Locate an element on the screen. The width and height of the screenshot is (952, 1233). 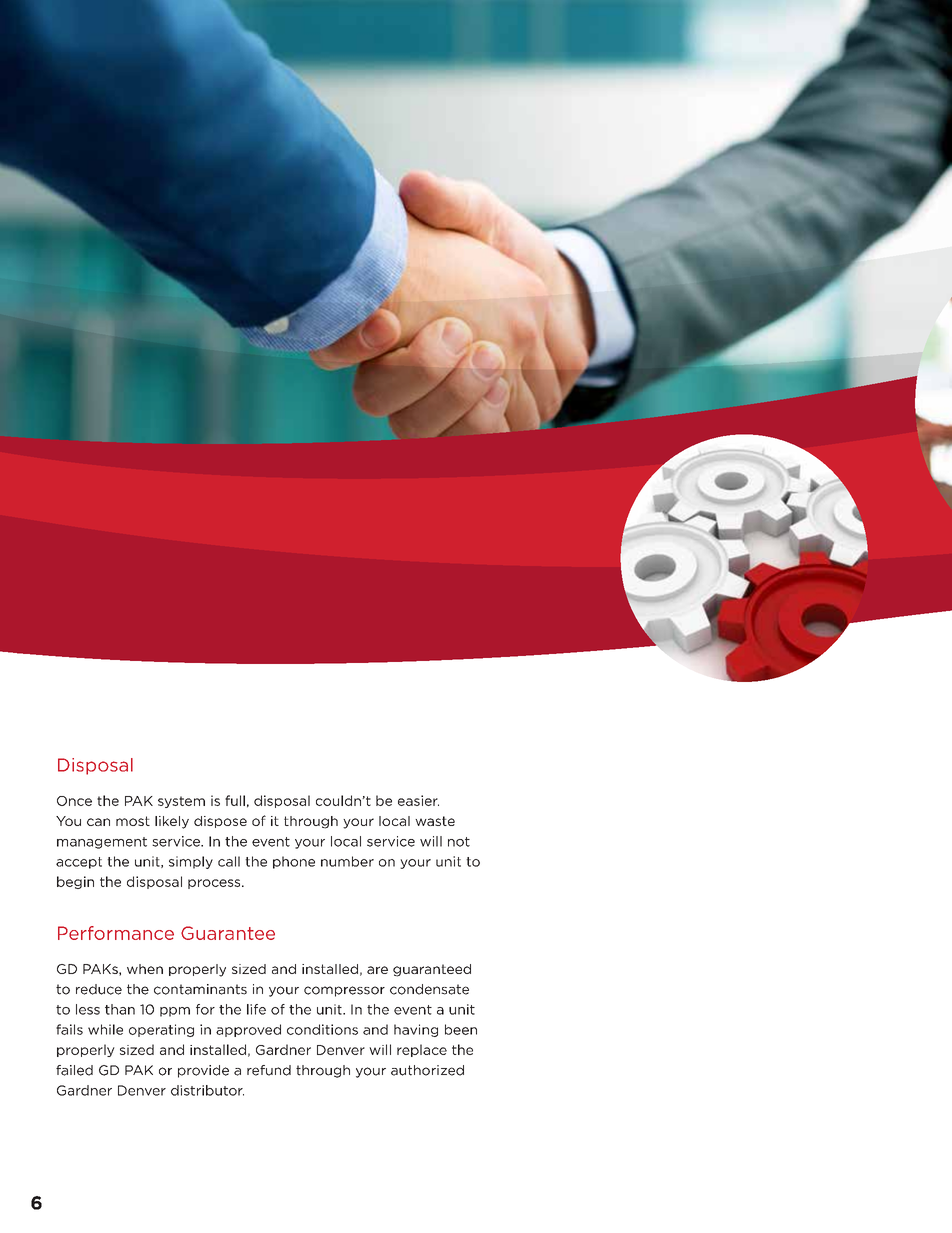
refund is located at coordinates (269, 1070).
